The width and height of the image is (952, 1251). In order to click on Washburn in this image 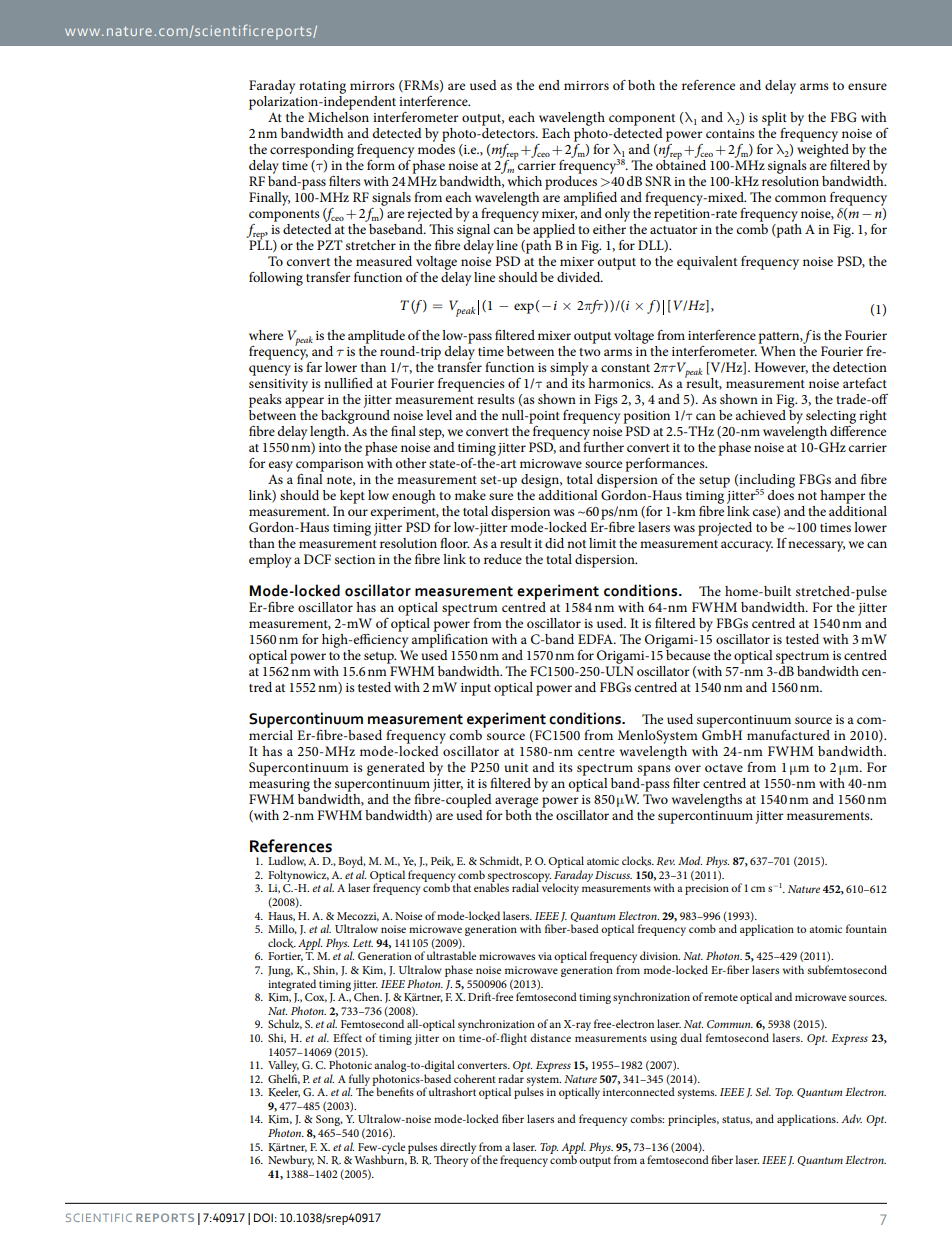, I will do `click(380, 1159)`.
